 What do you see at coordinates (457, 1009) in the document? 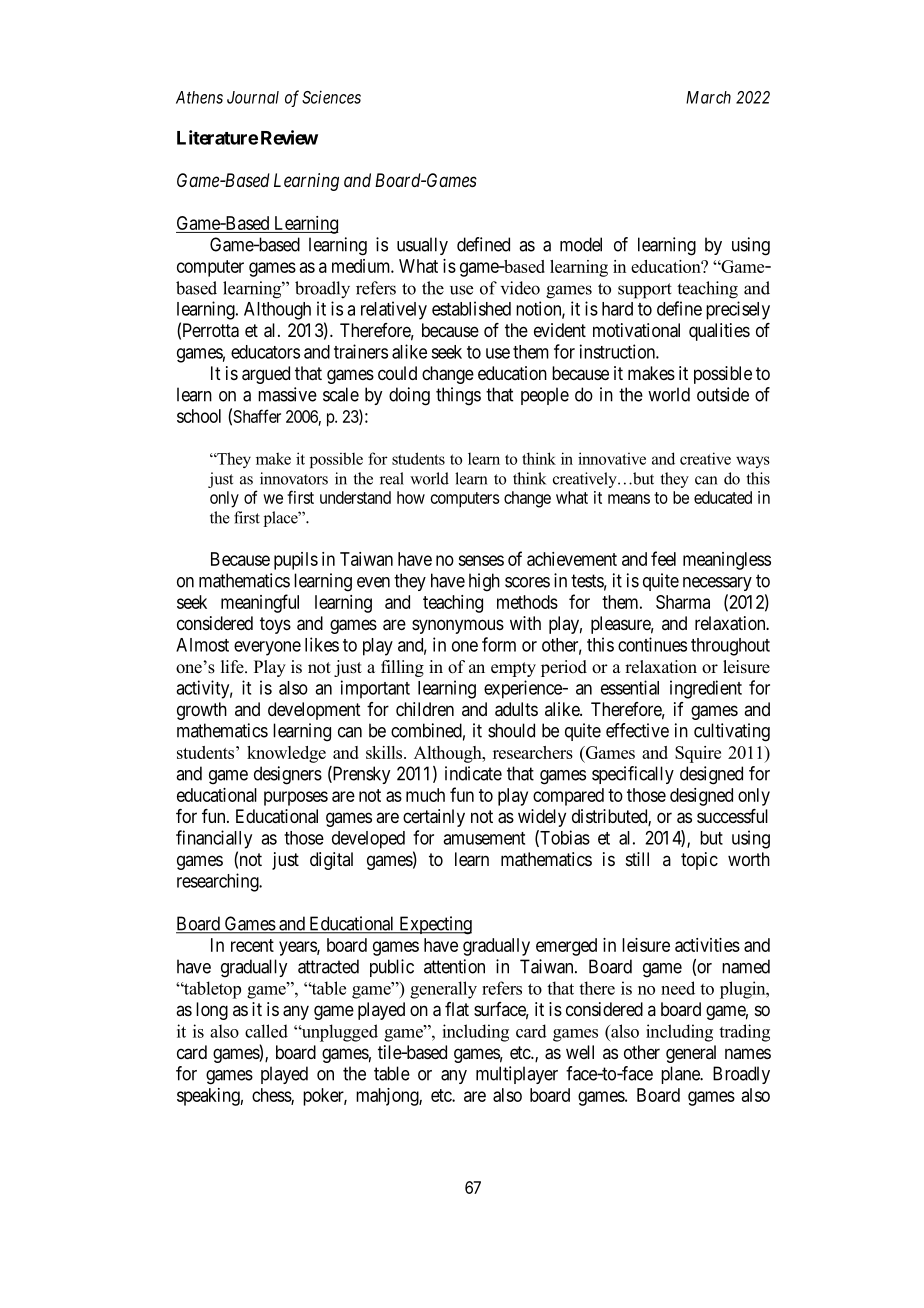
I see `flat` at bounding box center [457, 1009].
